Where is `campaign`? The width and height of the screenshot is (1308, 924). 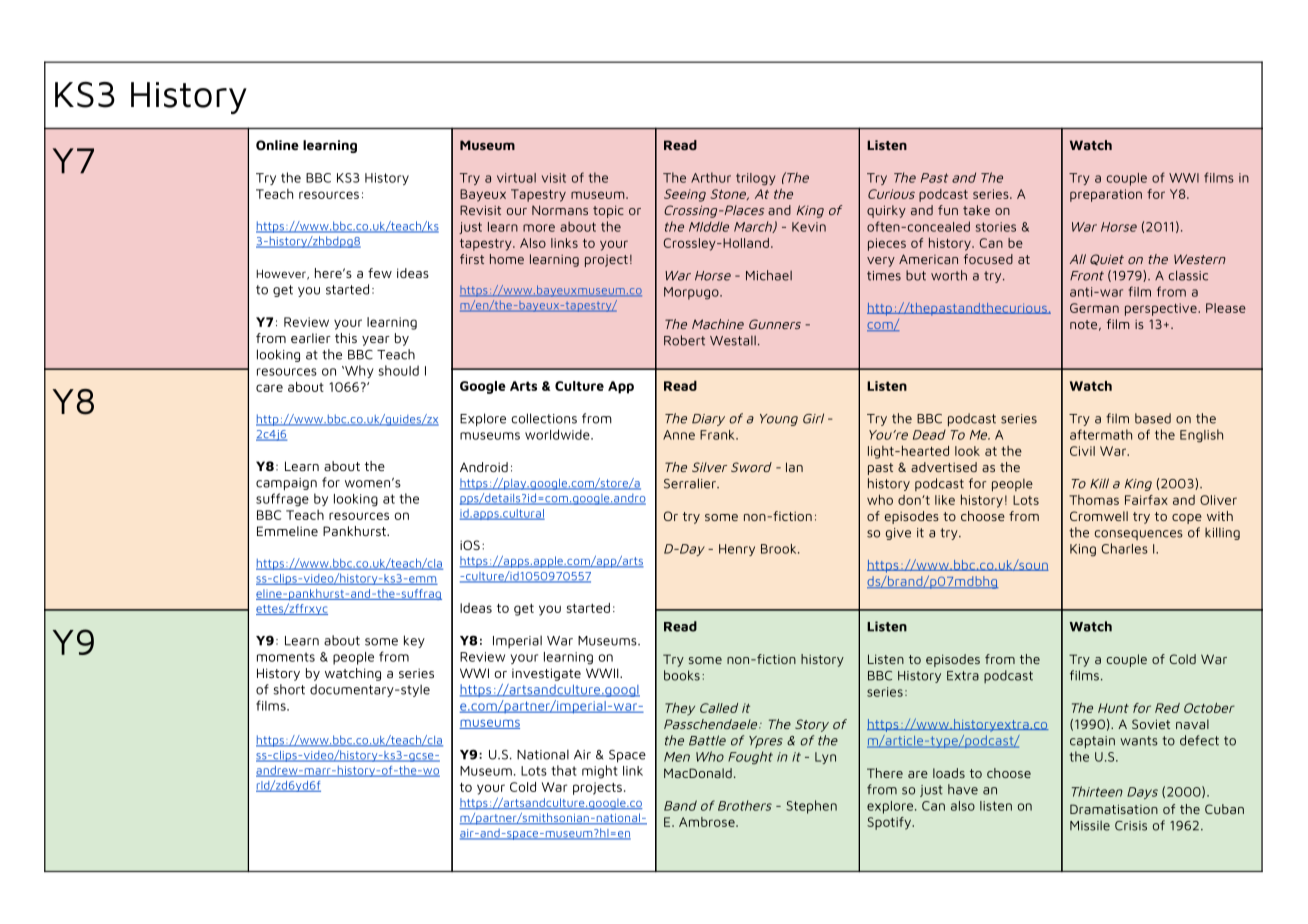 campaign is located at coordinates (286, 484).
